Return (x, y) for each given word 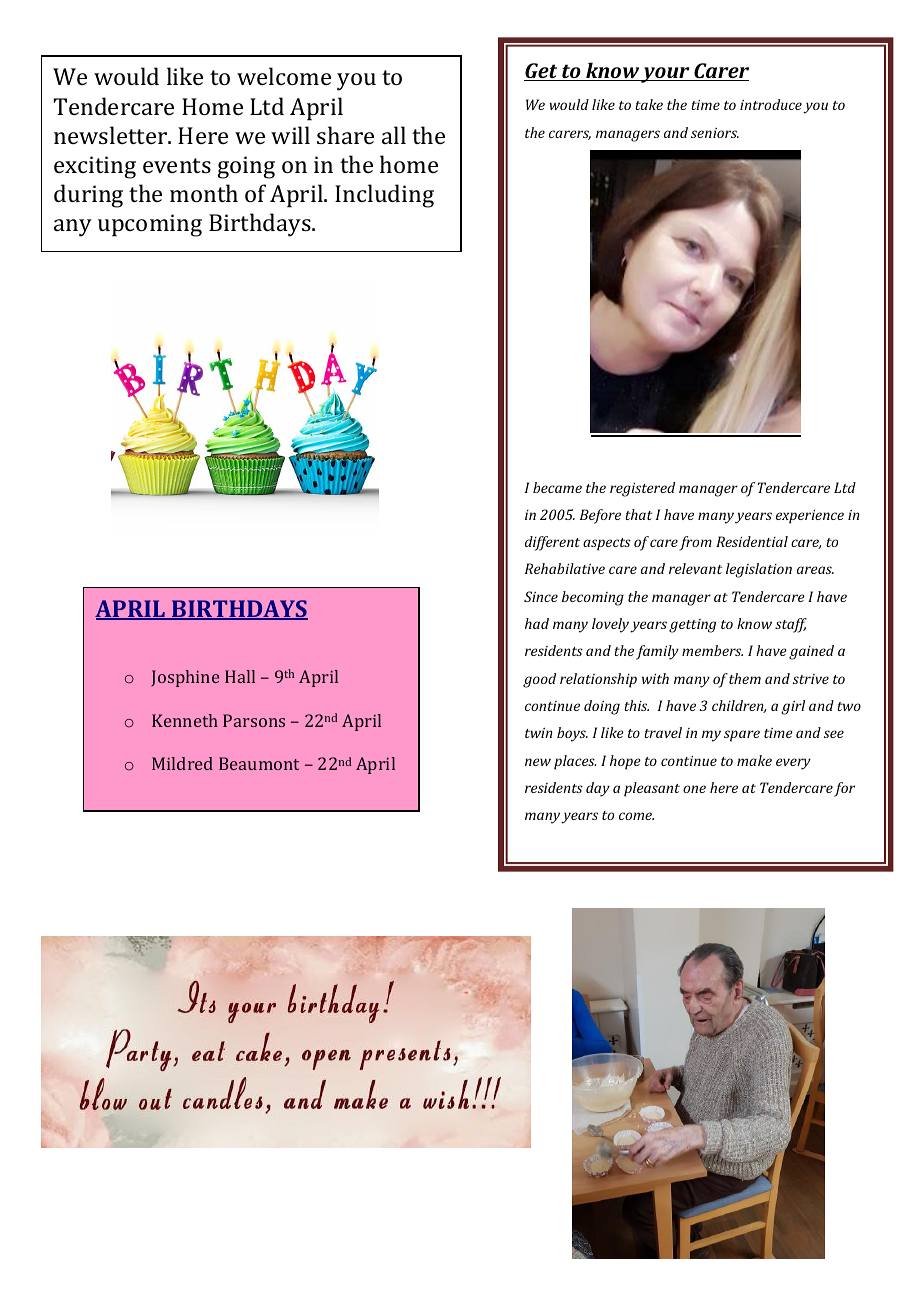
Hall (240, 676)
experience (810, 517)
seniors (715, 133)
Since (541, 596)
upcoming (150, 225)
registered (642, 489)
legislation (759, 570)
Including (384, 196)
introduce (771, 104)
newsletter (111, 135)
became (557, 487)
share (345, 135)
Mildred (182, 763)
